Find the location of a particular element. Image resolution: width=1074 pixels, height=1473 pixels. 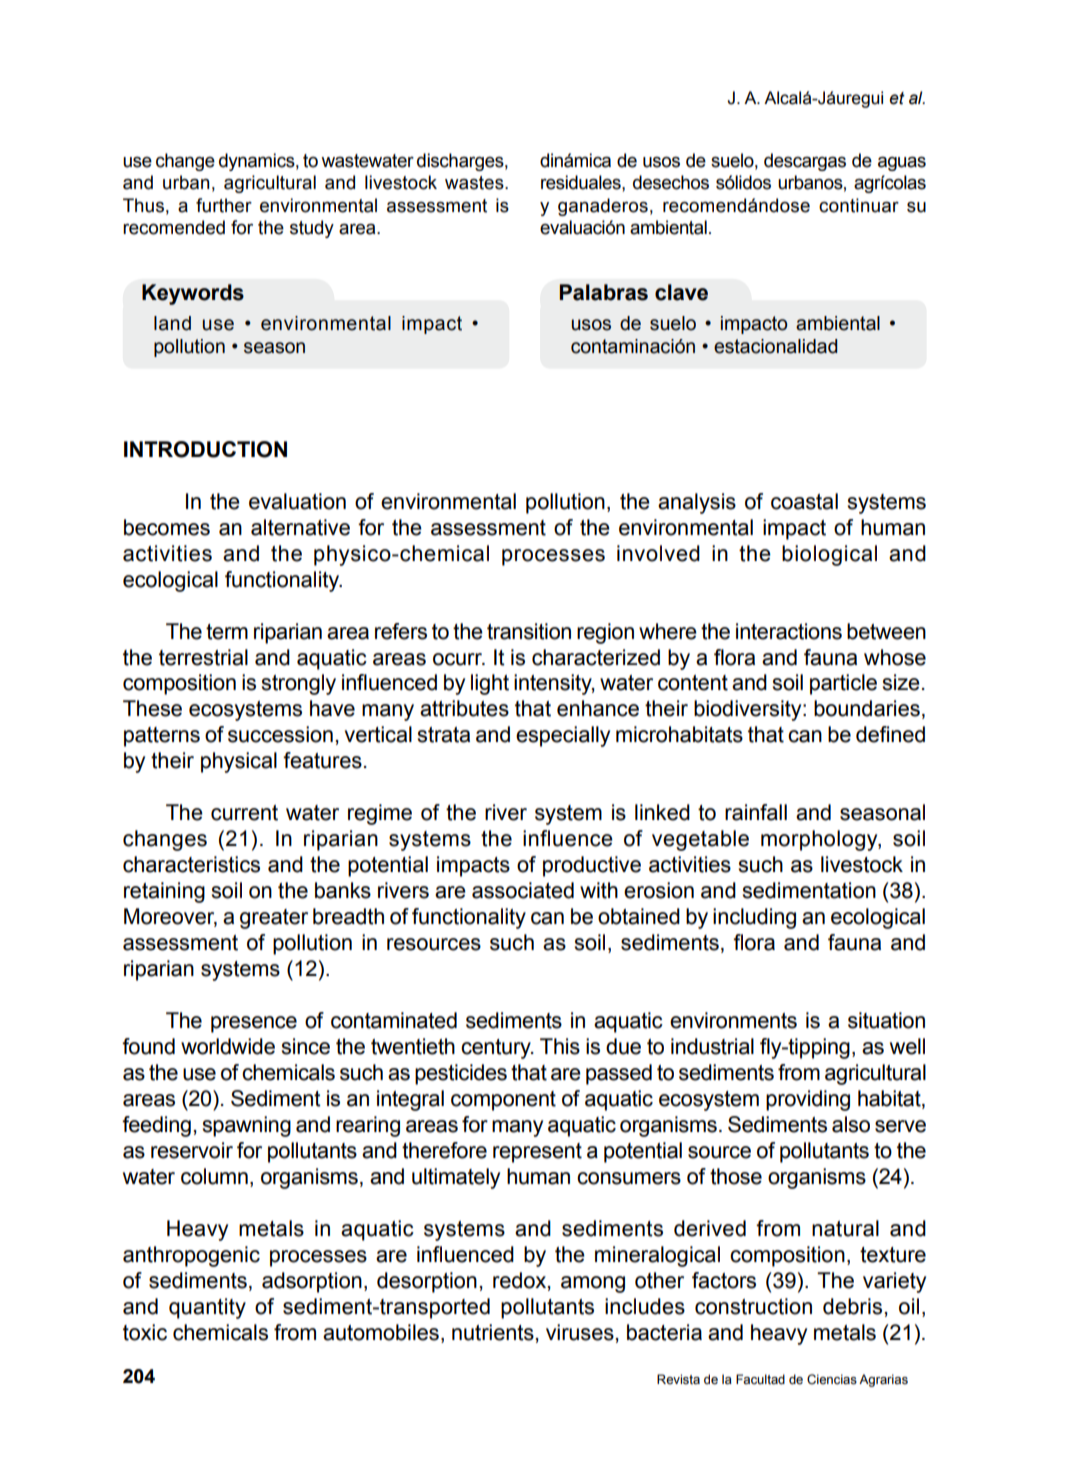

including is located at coordinates (754, 918).
